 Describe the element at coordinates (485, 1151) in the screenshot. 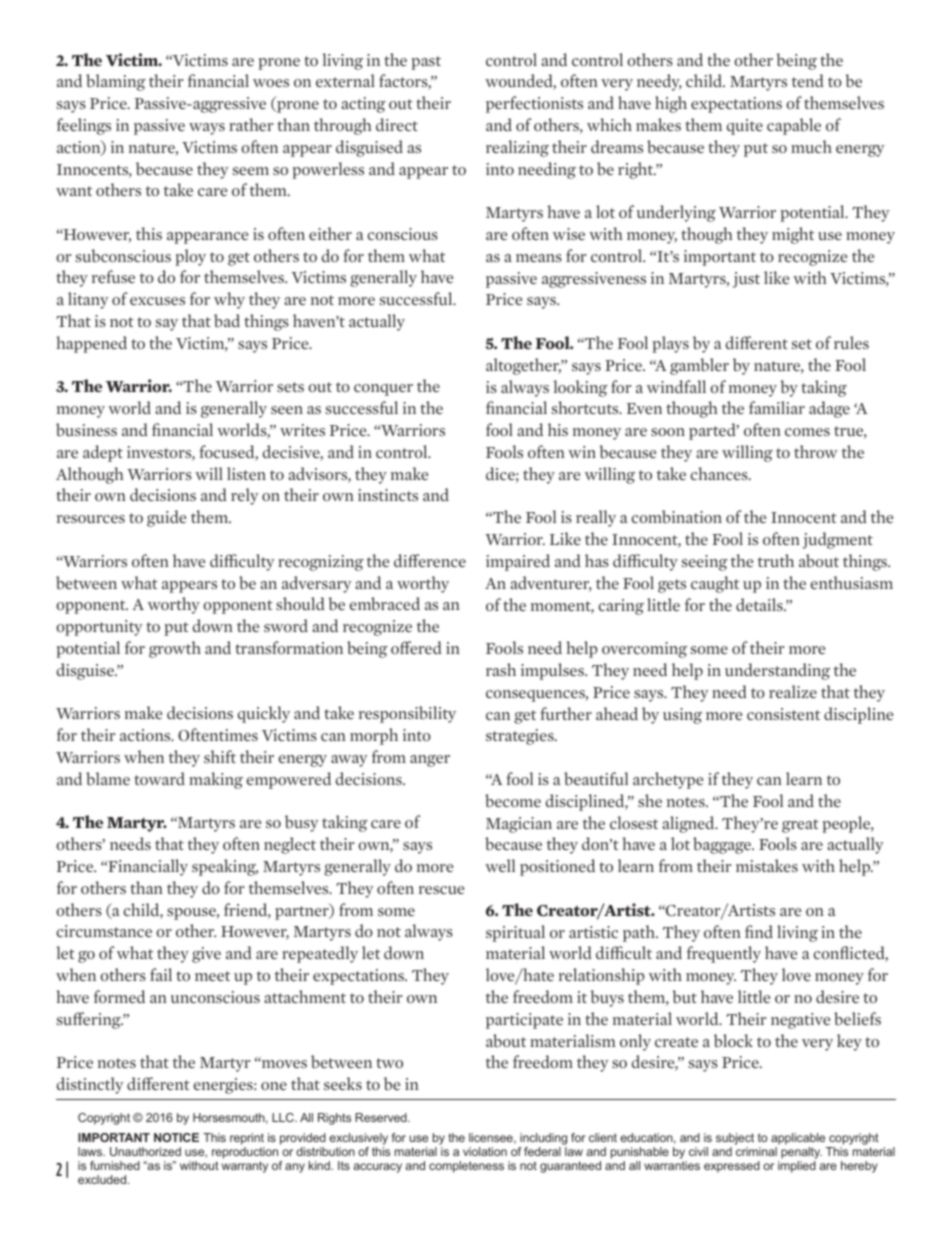

I see `violation` at that location.
